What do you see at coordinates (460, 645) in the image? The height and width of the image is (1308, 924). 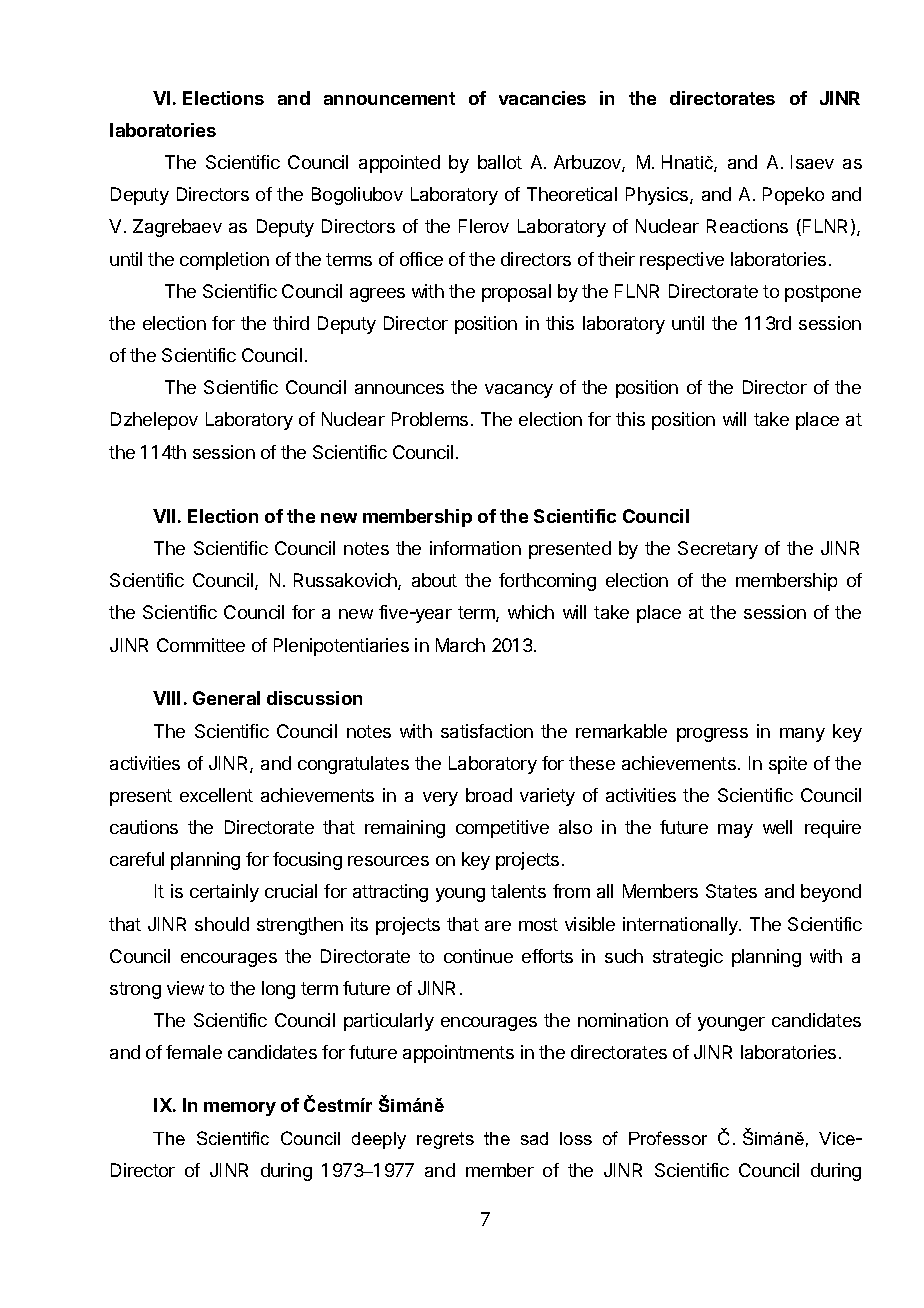 I see `March` at bounding box center [460, 645].
